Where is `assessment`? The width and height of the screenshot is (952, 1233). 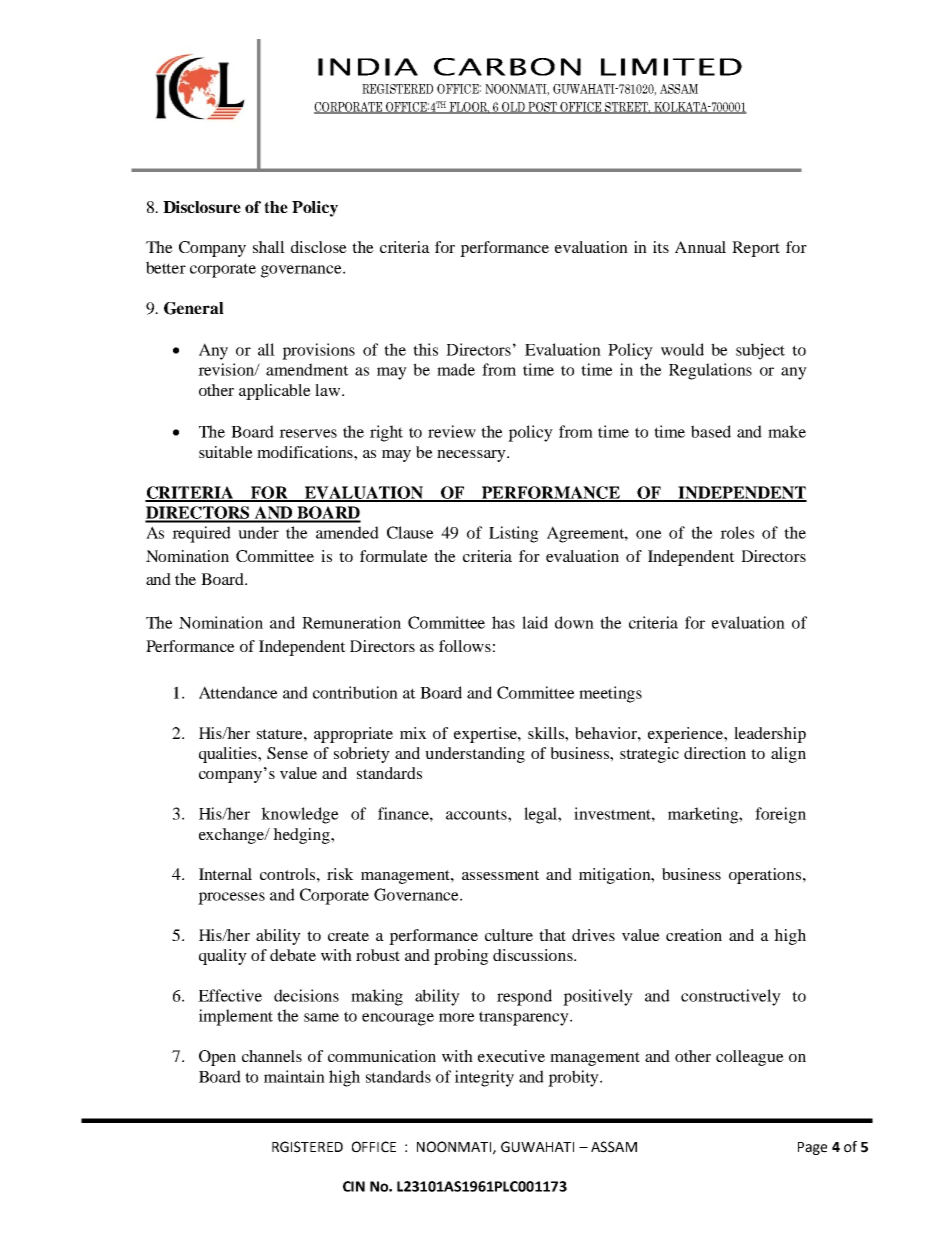 assessment is located at coordinates (501, 875).
